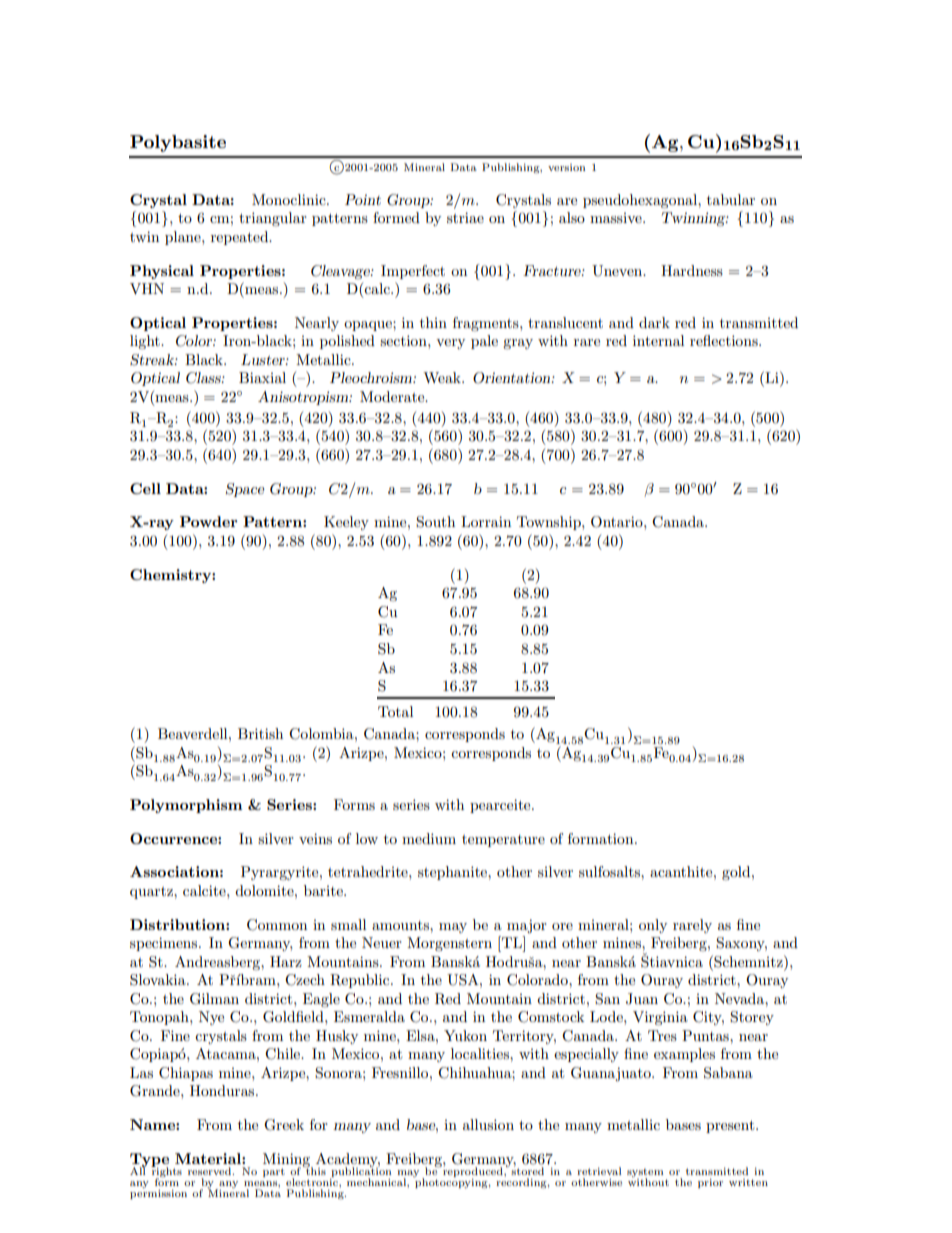 Image resolution: width=952 pixels, height=1233 pixels. What do you see at coordinates (645, 1174) in the document?
I see `system` at bounding box center [645, 1174].
